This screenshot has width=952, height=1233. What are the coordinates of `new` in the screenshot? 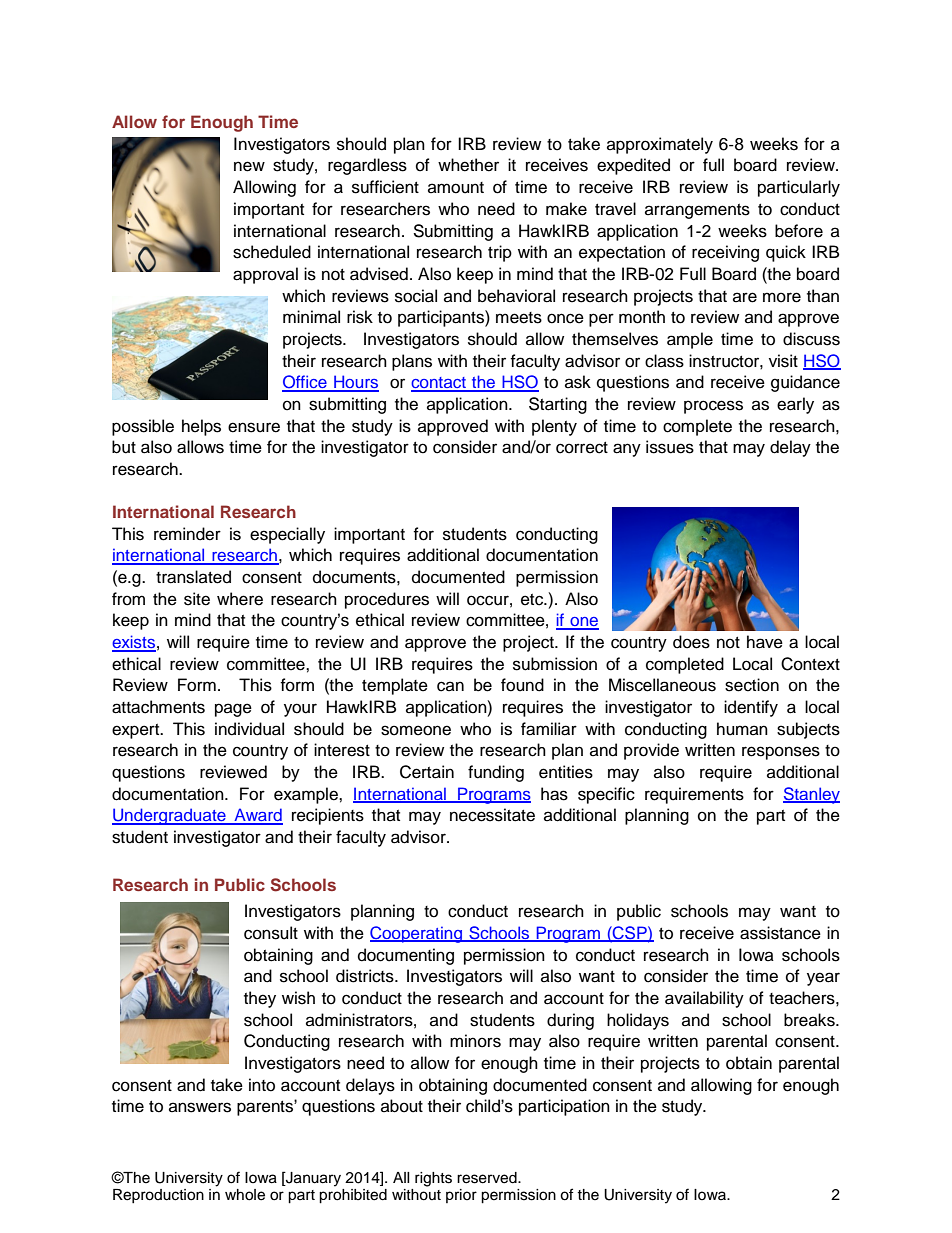 It's located at (249, 166).
